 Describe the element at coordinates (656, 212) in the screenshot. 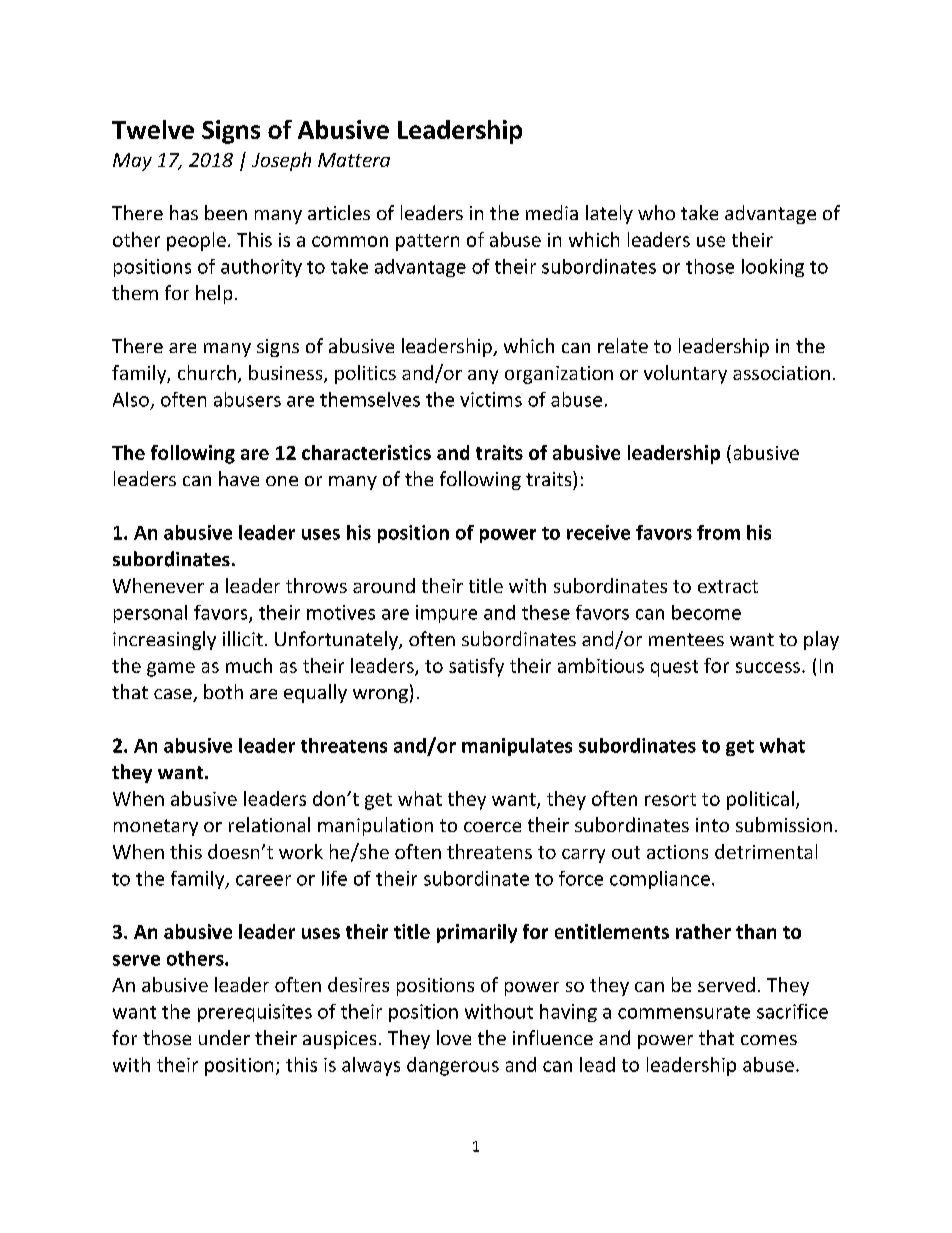

I see `who` at that location.
